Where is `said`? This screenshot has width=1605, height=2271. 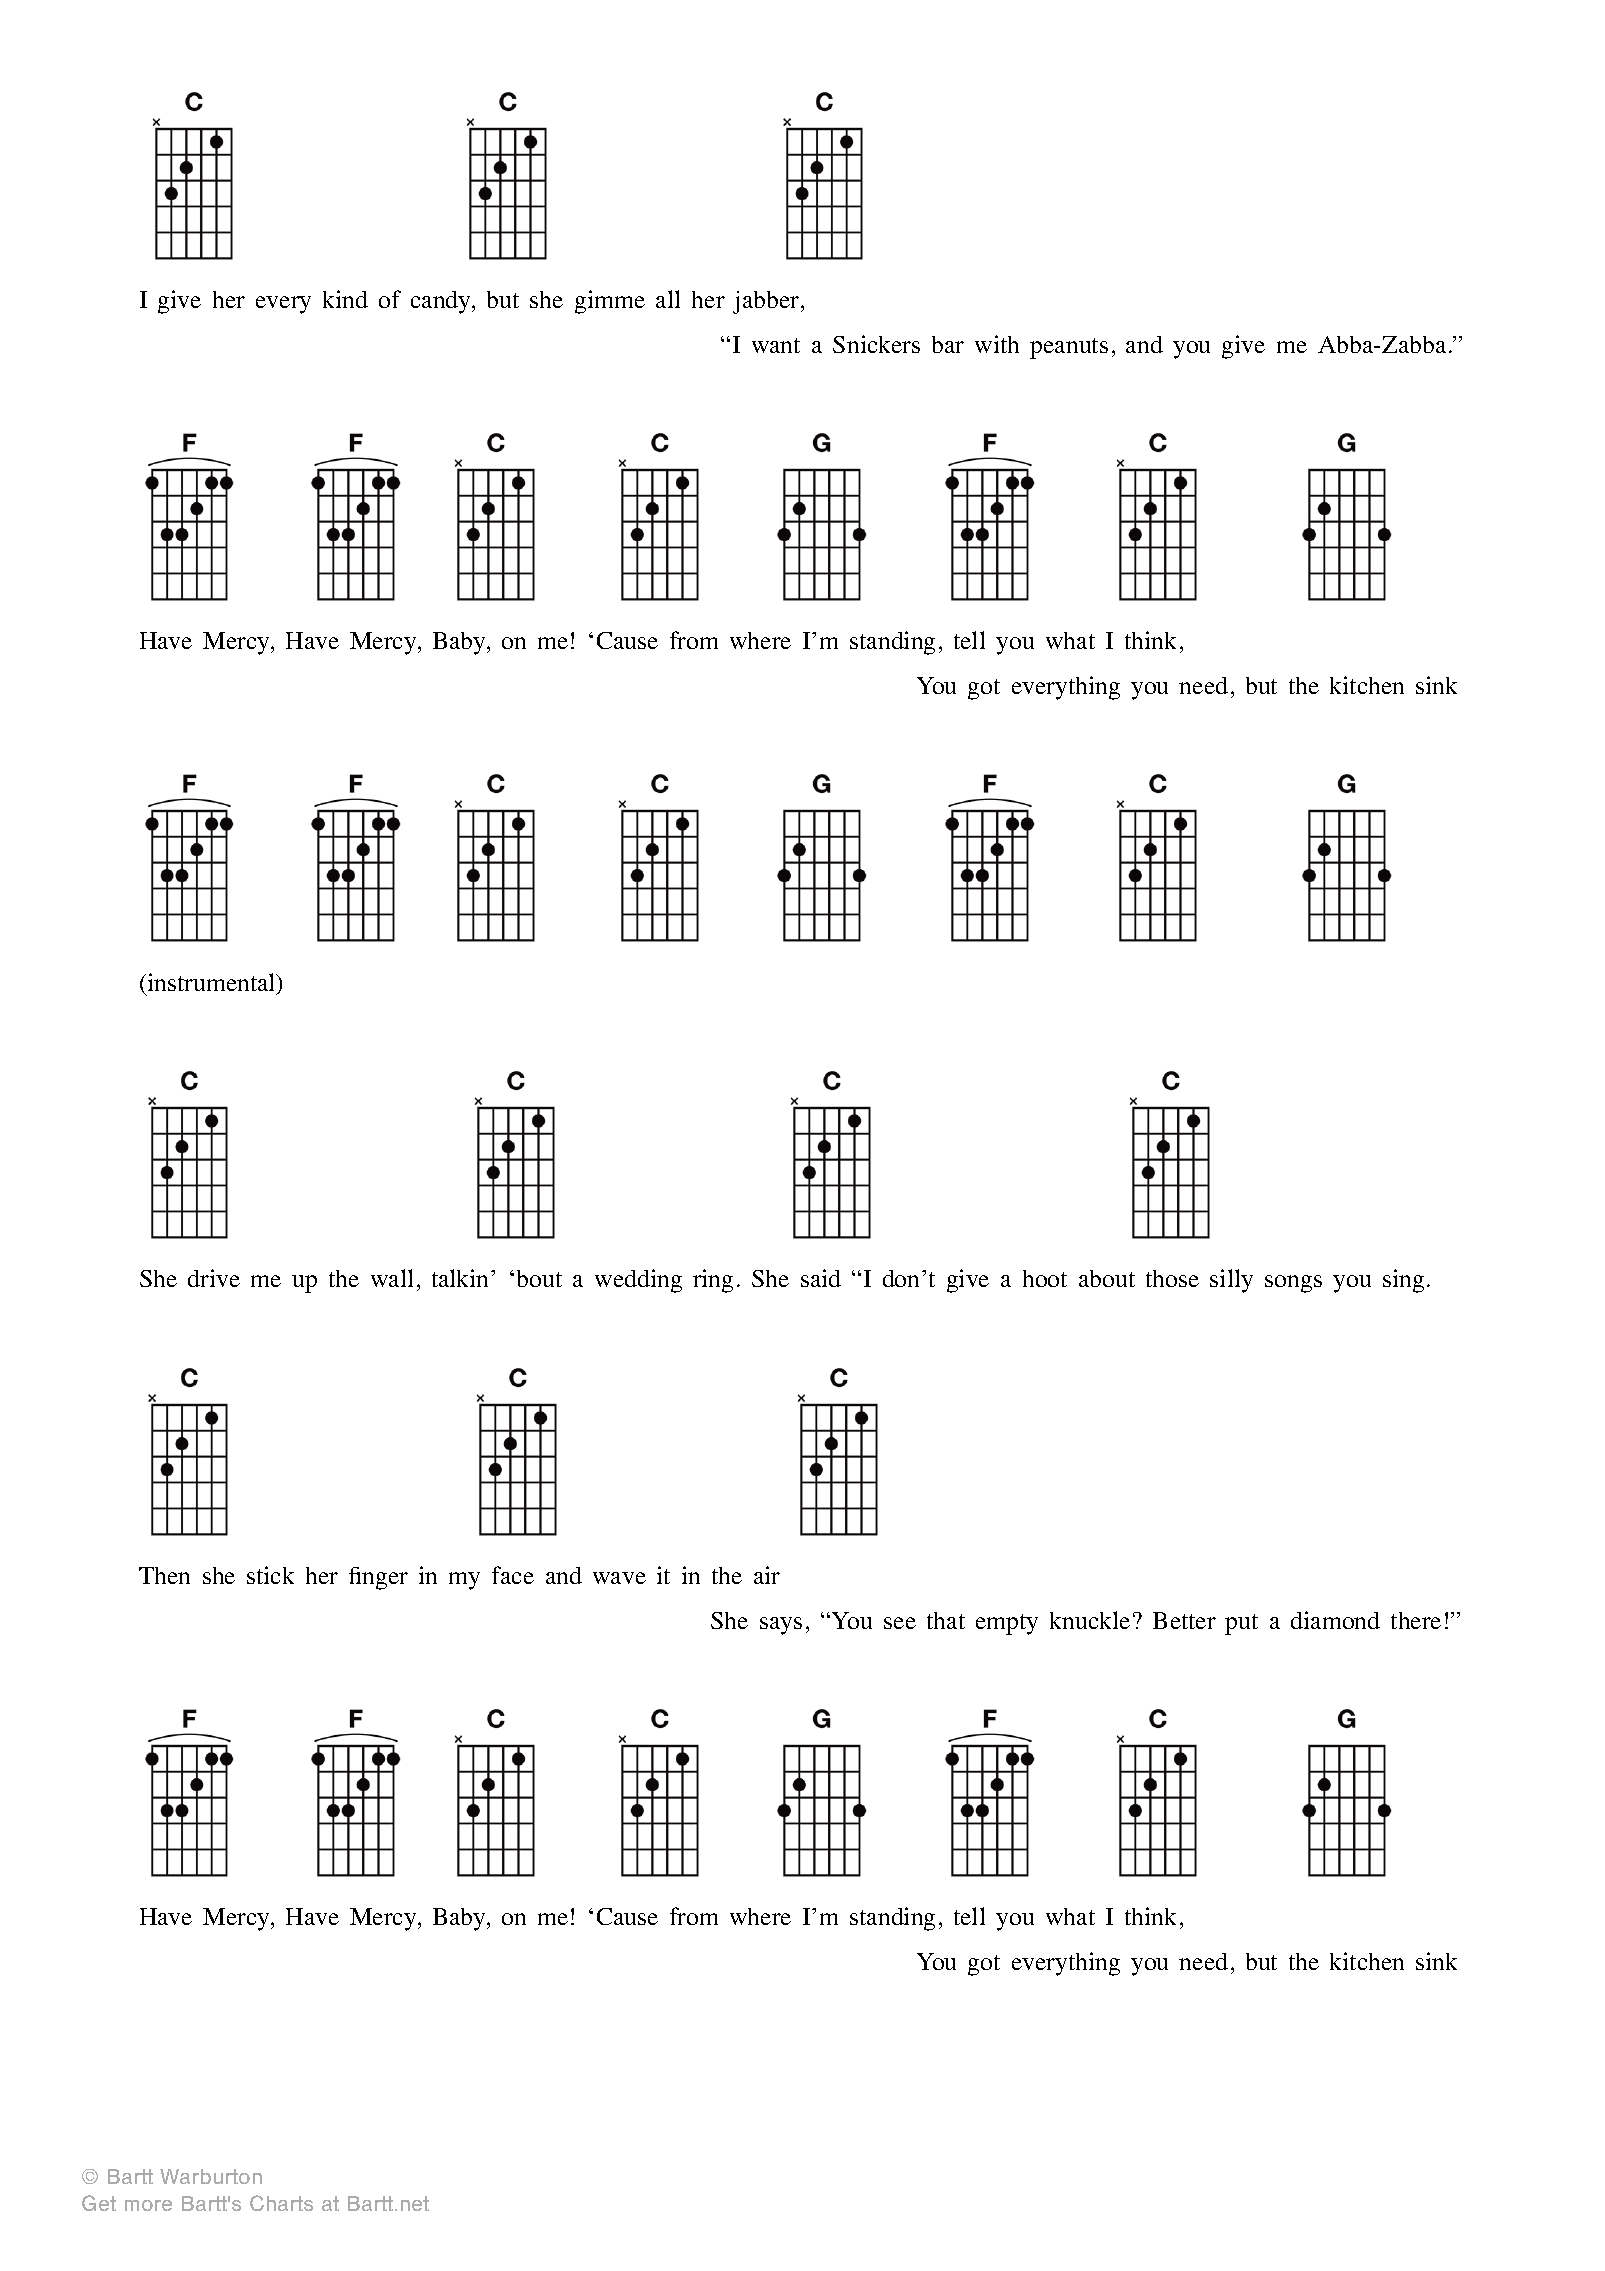
said is located at coordinates (821, 1278).
